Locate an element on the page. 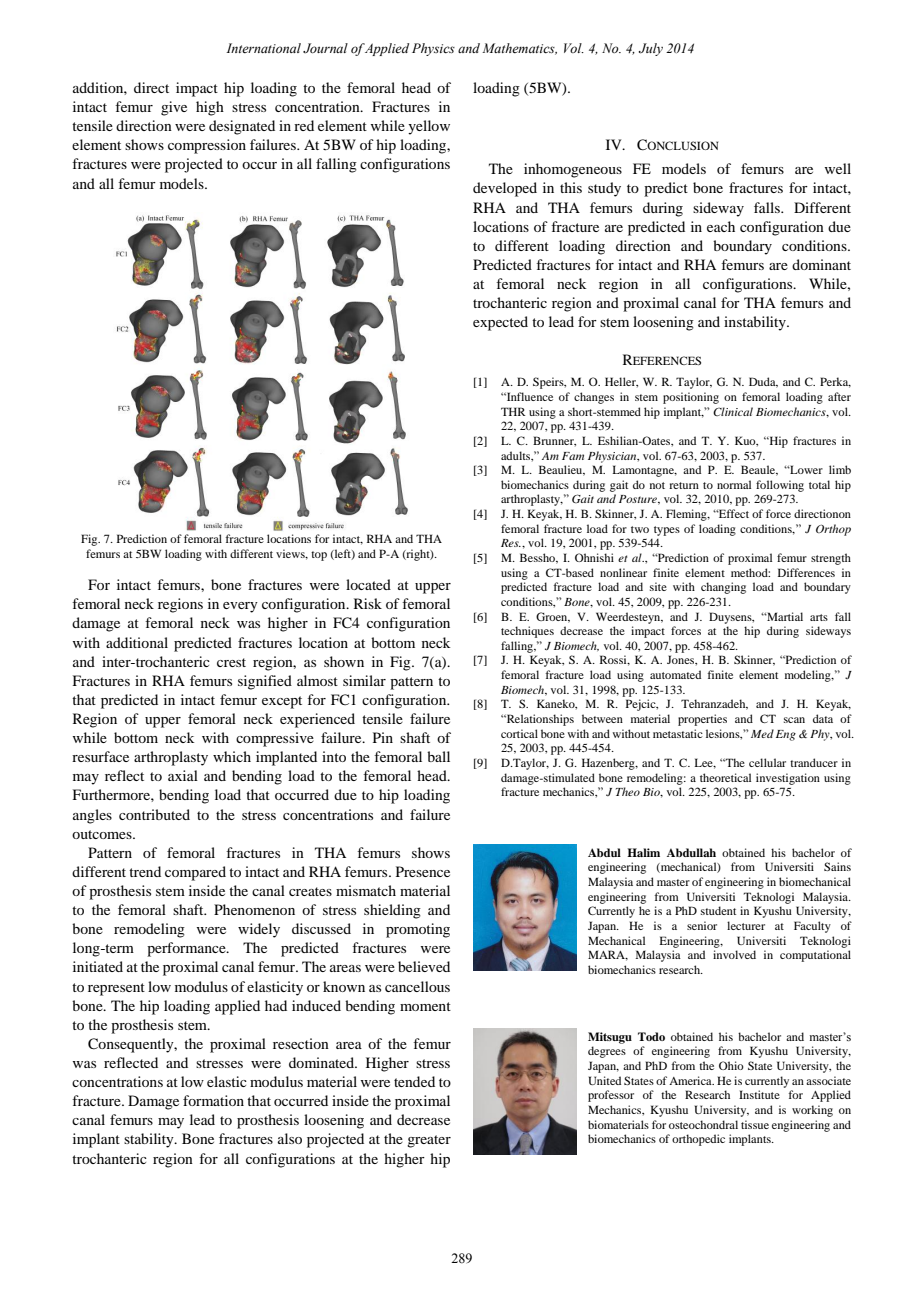  formation is located at coordinates (213, 1100).
